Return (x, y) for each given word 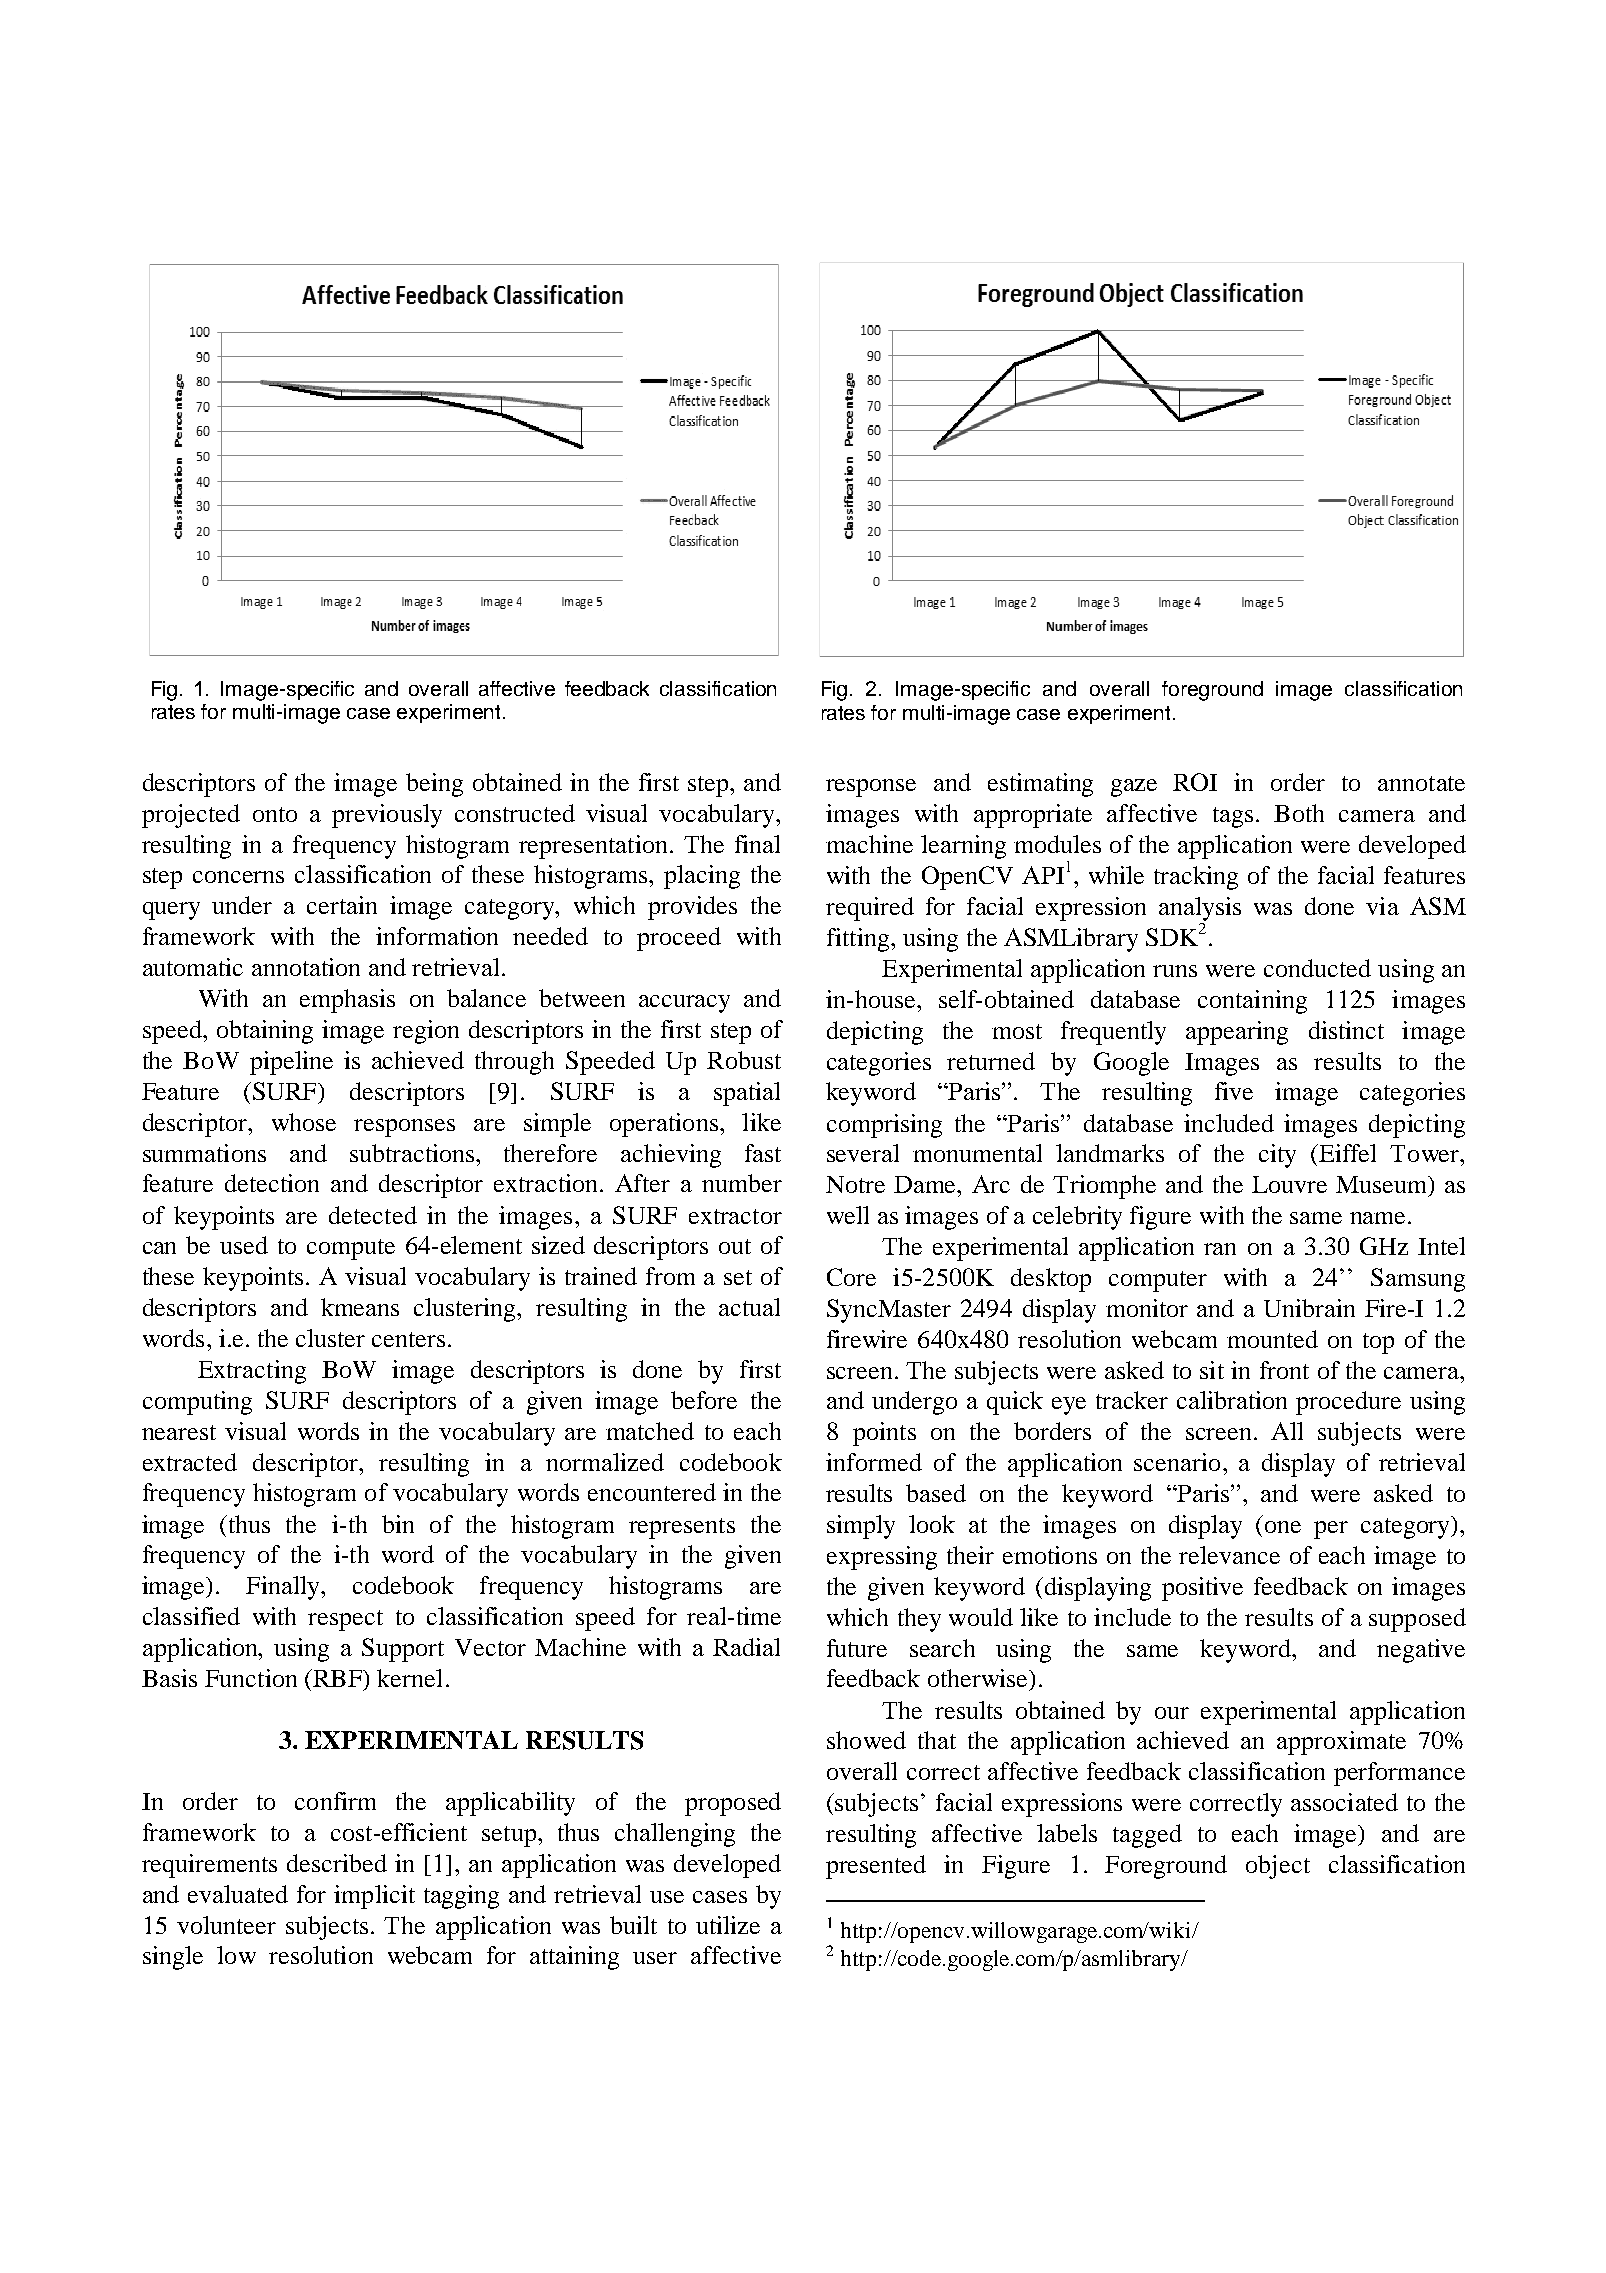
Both (1299, 813)
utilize (728, 1925)
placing (702, 877)
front (1284, 1370)
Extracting (252, 1372)
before (704, 1400)
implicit (374, 1897)
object (1278, 1867)
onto (275, 814)
